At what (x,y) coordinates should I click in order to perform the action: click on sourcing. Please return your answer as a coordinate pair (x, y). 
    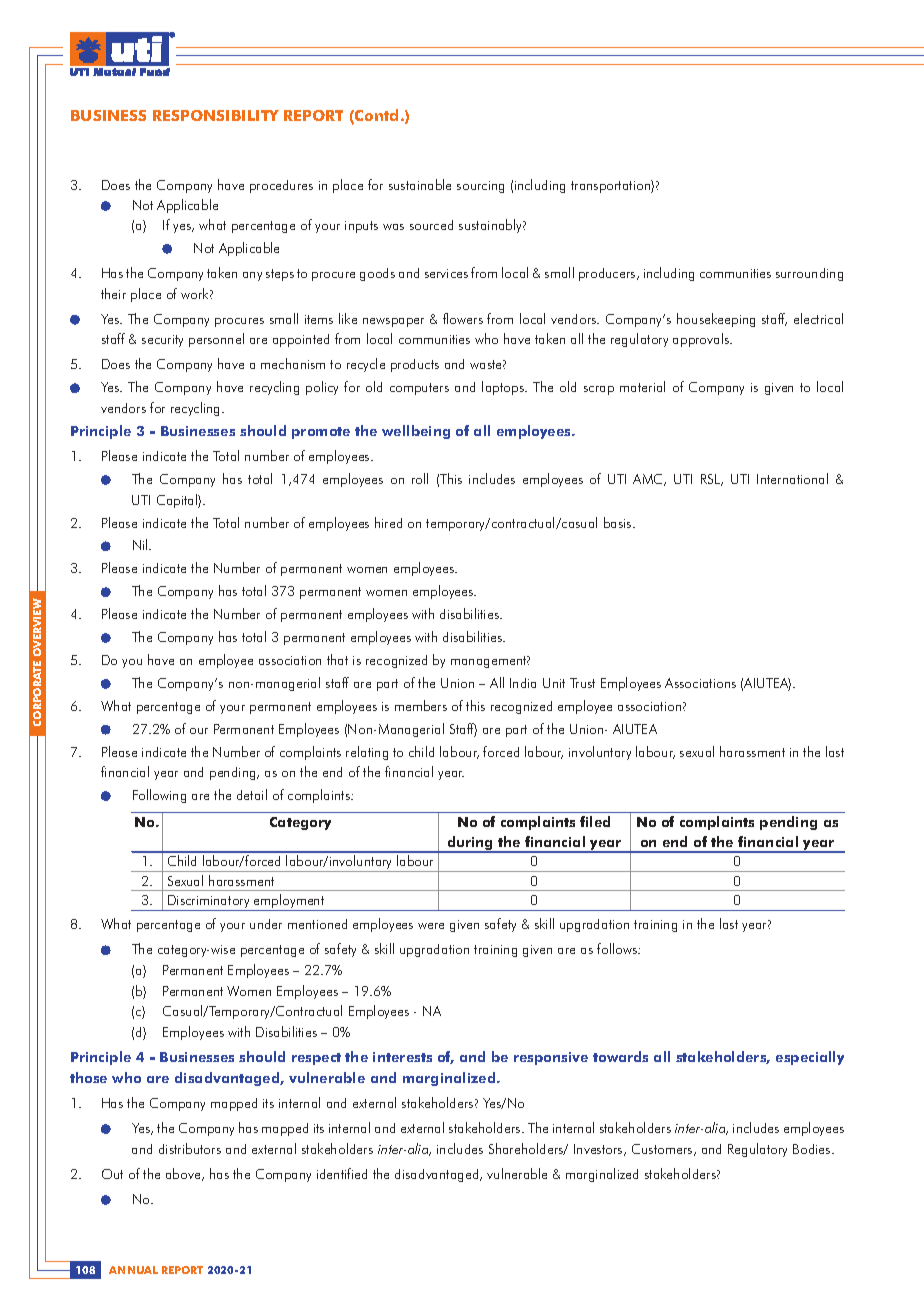
    Looking at the image, I should click on (480, 187).
